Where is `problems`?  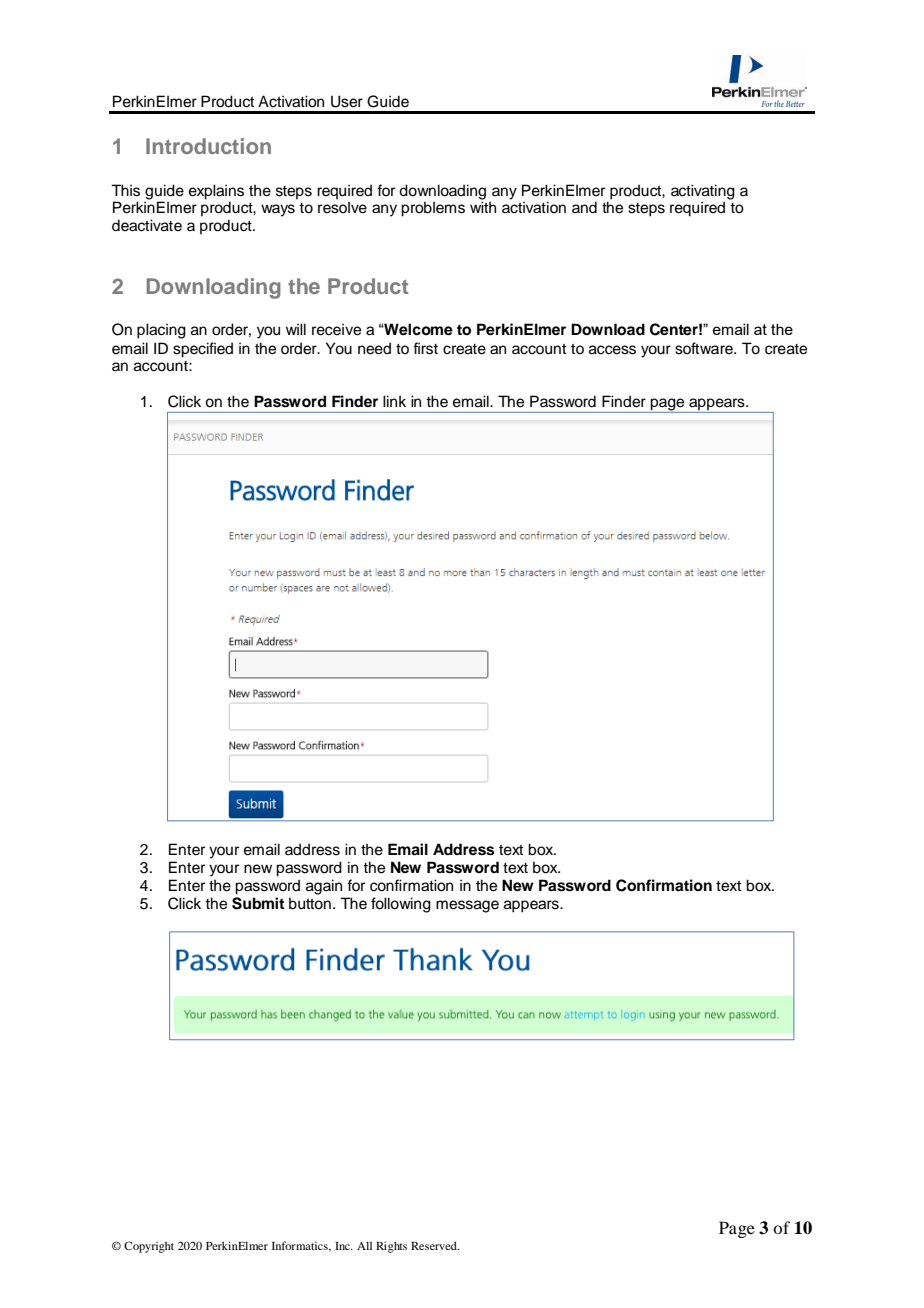 problems is located at coordinates (433, 209).
